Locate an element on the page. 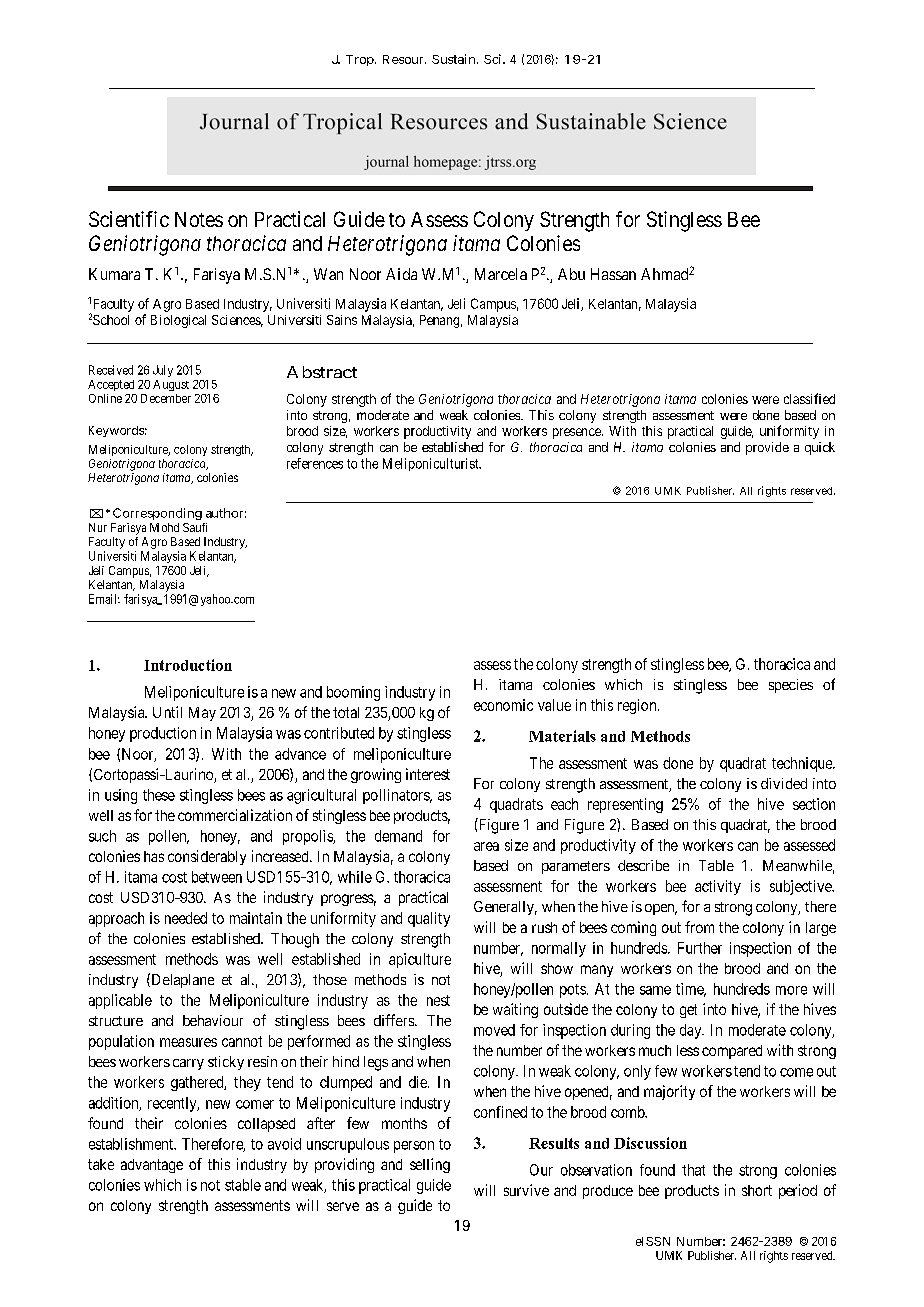 This page has width=924, height=1307. Corresponding is located at coordinates (157, 514).
